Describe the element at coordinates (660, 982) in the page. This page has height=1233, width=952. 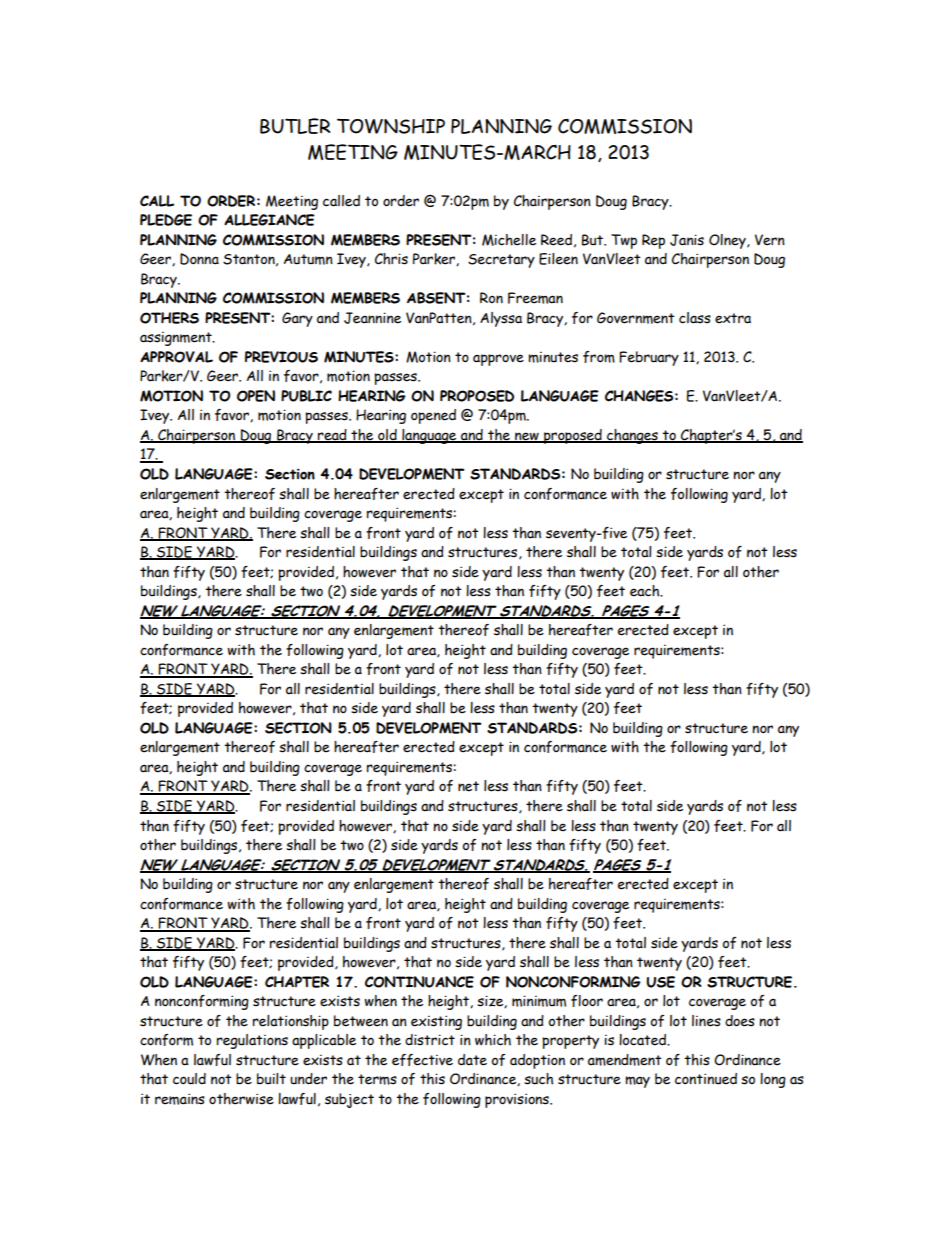
I see `USE` at that location.
